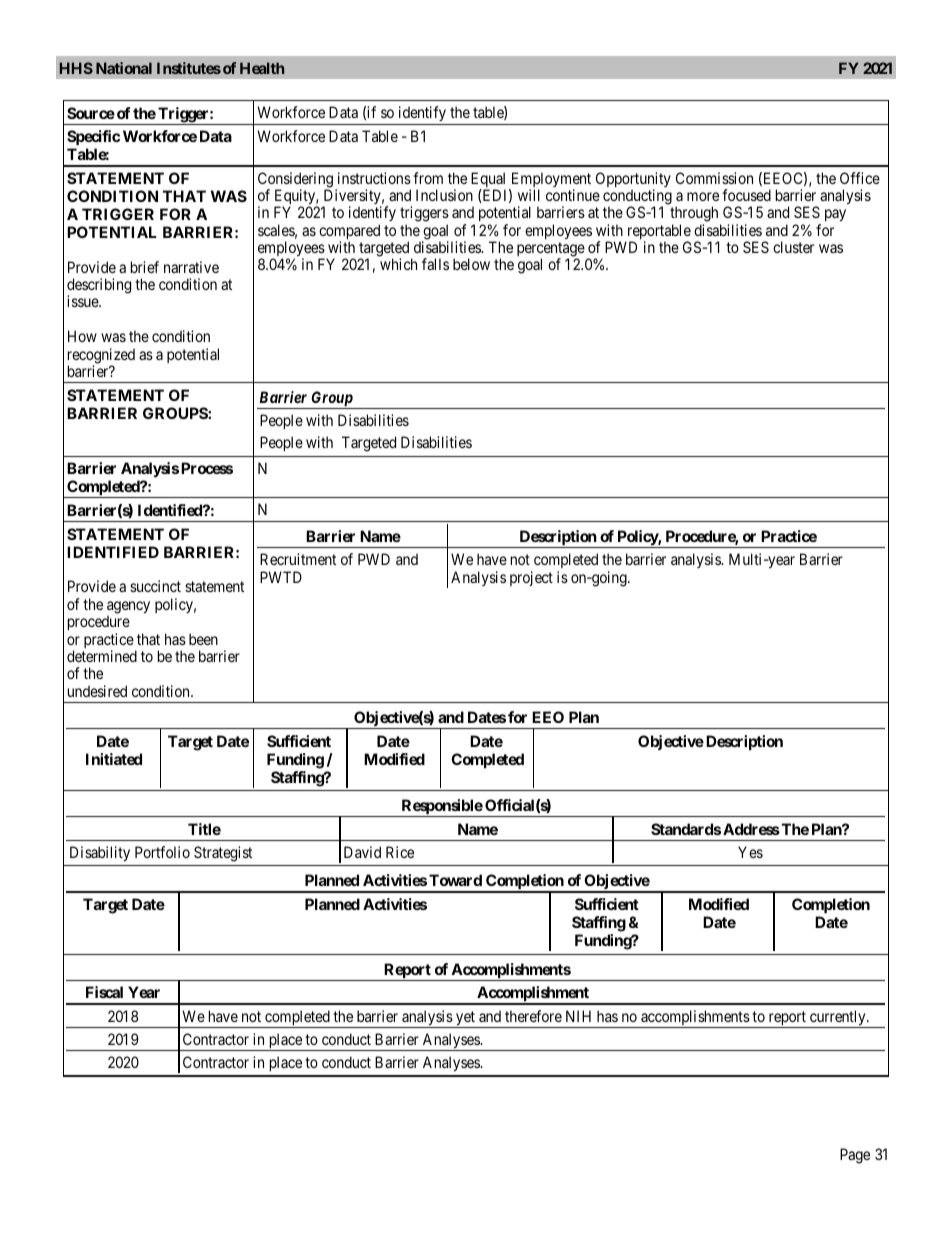 This page has width=952, height=1233. Describe the element at coordinates (488, 181) in the page. I see `Equal` at that location.
